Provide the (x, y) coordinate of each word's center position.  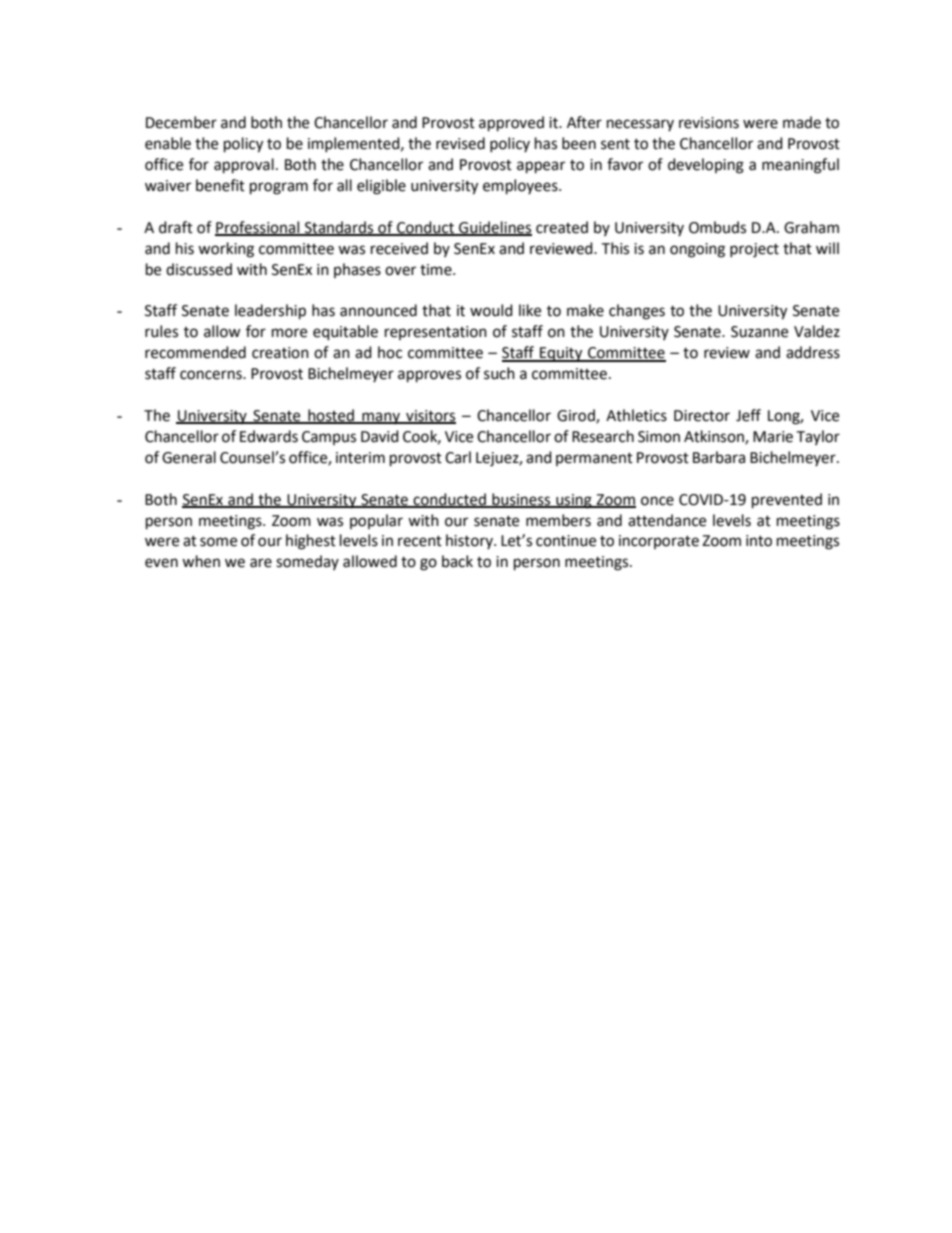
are (261, 563)
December (181, 122)
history (470, 541)
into (759, 541)
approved (511, 124)
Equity (561, 354)
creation (280, 353)
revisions (709, 123)
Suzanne (759, 332)
